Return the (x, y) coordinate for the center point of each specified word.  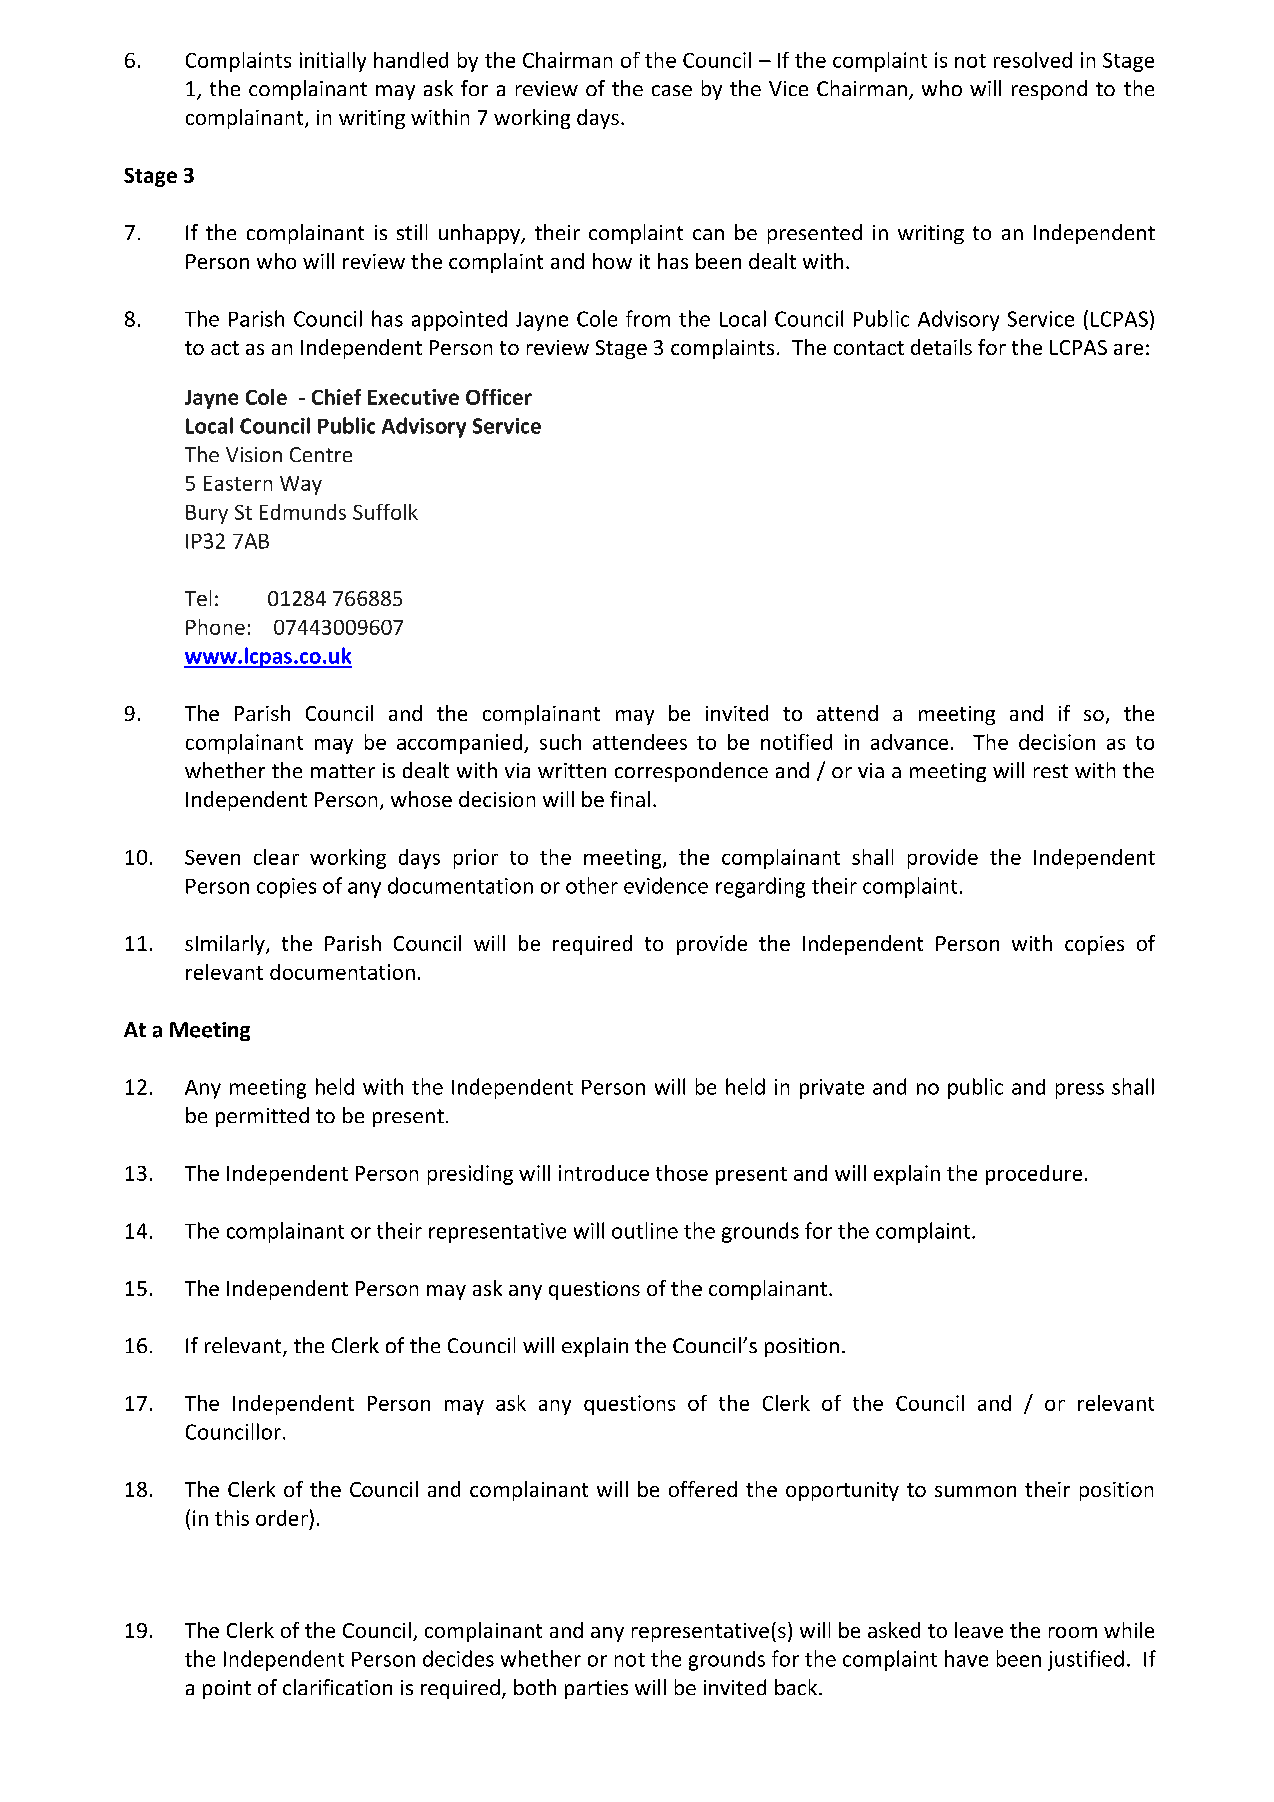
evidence (666, 885)
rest (1051, 771)
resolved (1033, 60)
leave (979, 1630)
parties (596, 1689)
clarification (337, 1687)
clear (276, 857)
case (672, 90)
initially (333, 62)
